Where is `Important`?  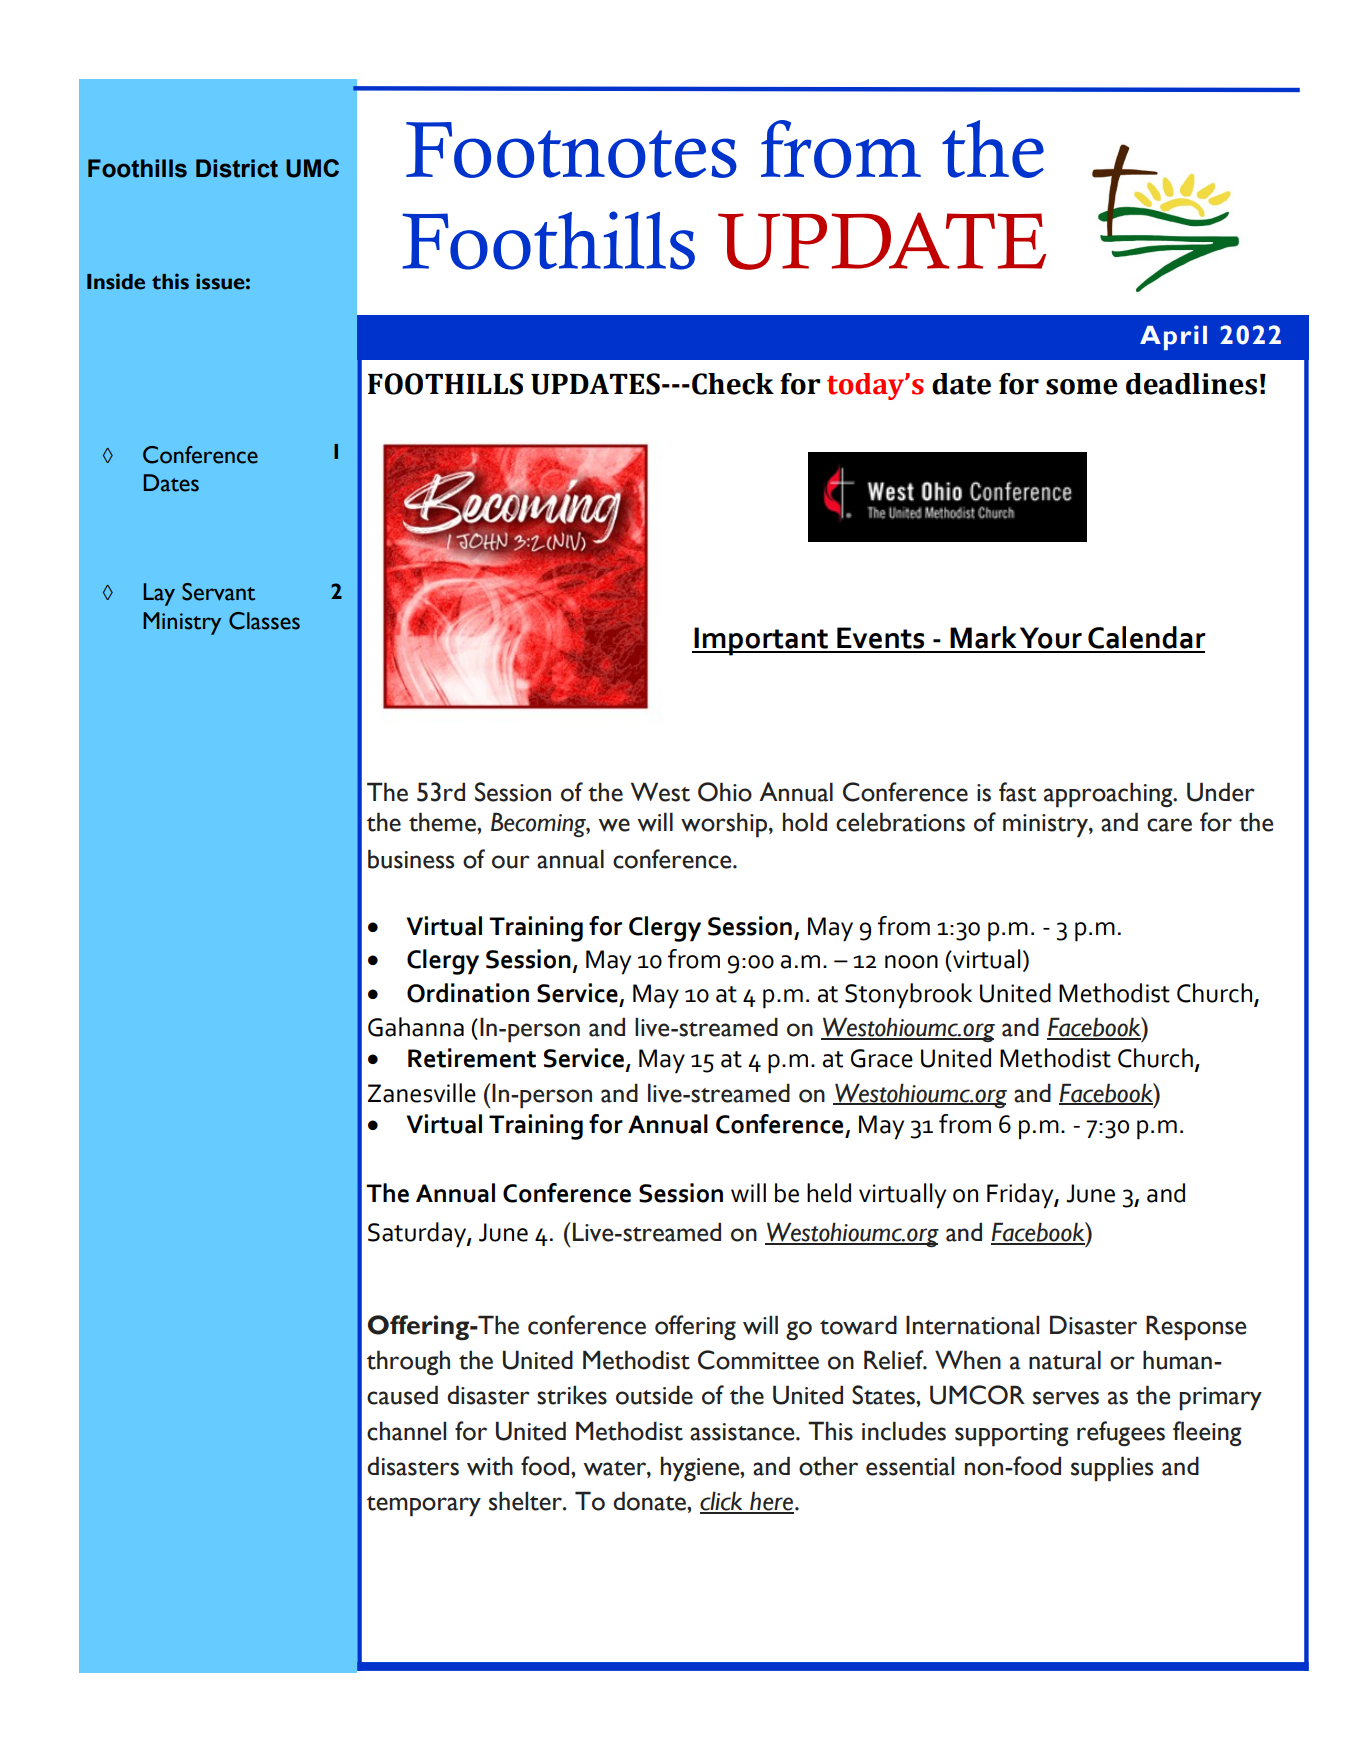
Important is located at coordinates (762, 641).
